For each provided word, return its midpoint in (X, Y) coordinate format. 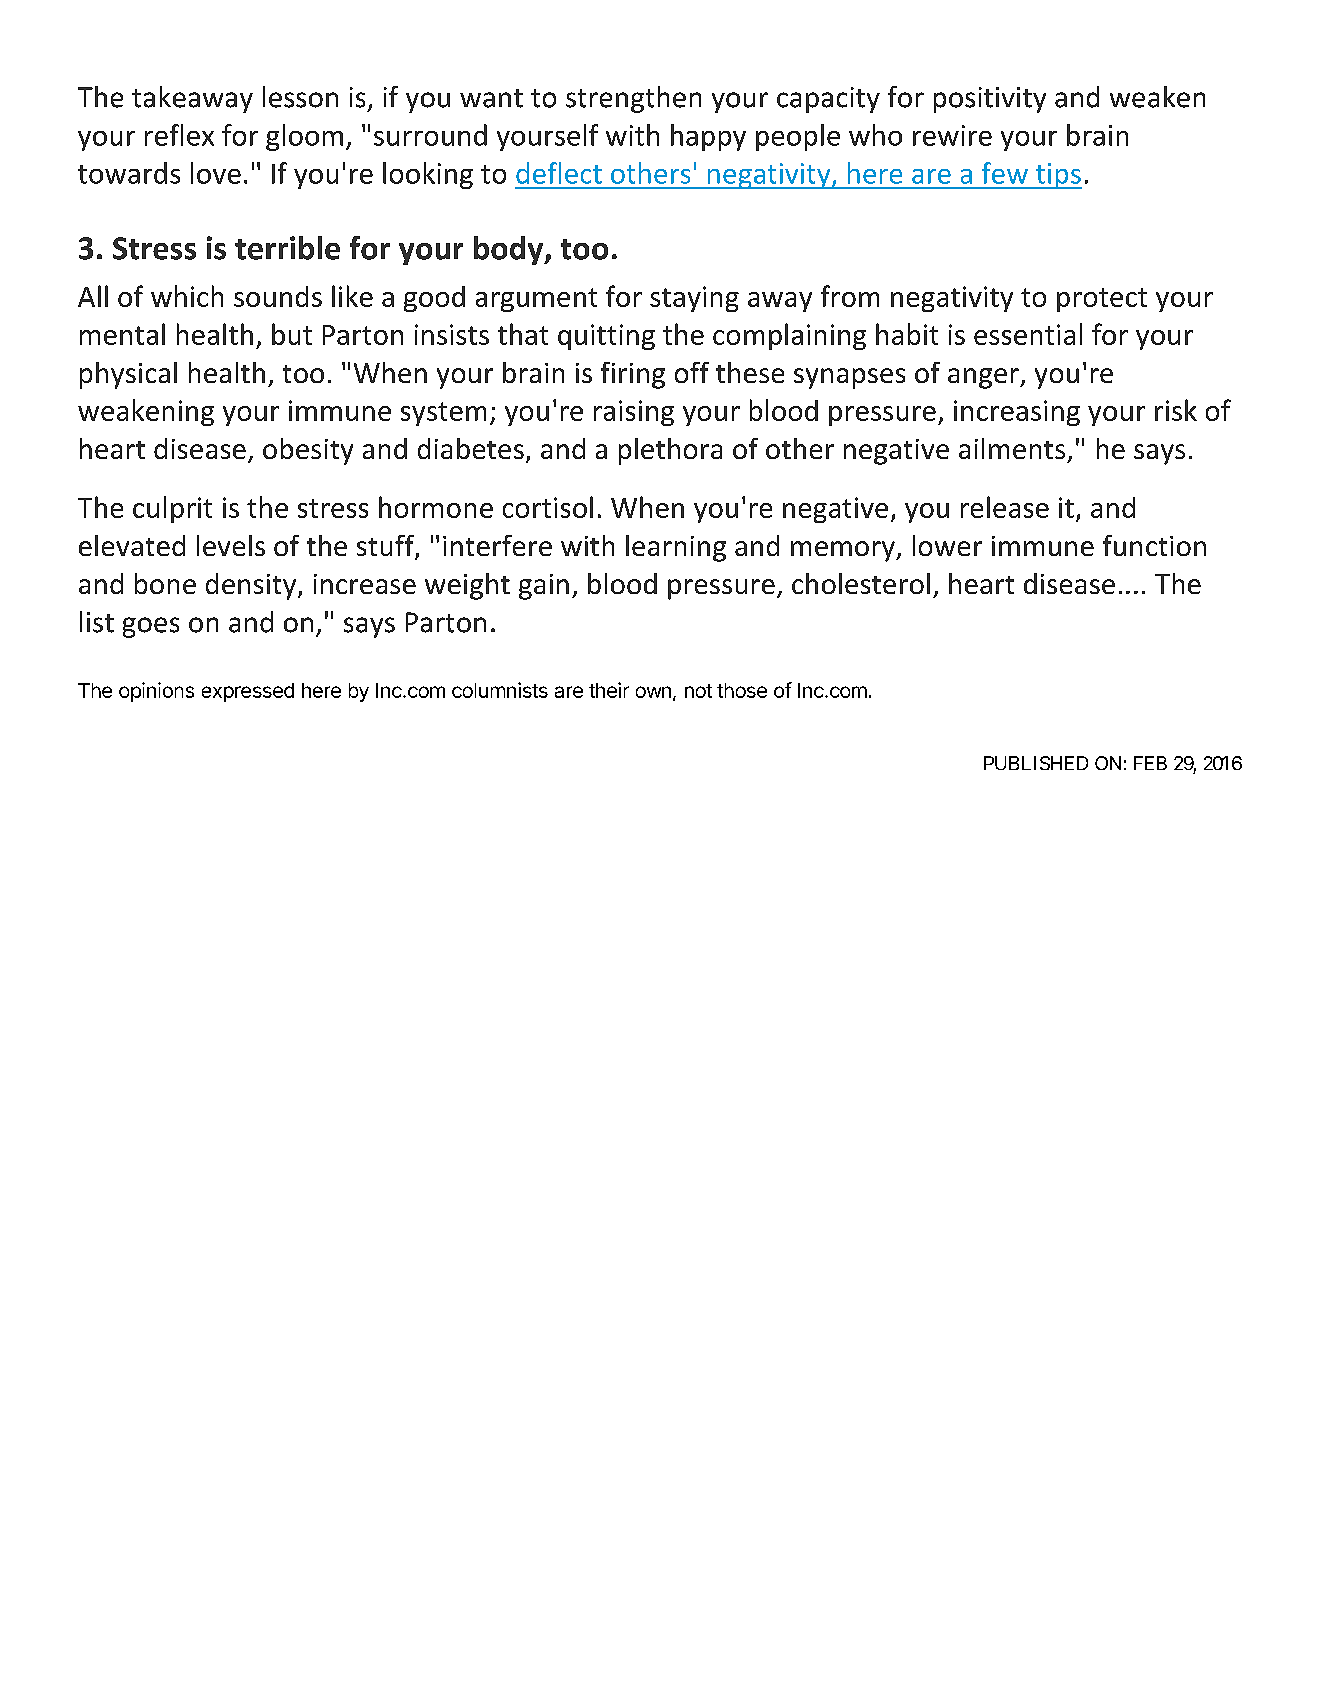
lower (947, 545)
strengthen (633, 99)
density (252, 586)
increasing (1017, 413)
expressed (248, 692)
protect (1102, 300)
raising (634, 413)
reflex (179, 135)
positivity (990, 100)
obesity (308, 451)
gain (544, 587)
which (187, 296)
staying (694, 299)
